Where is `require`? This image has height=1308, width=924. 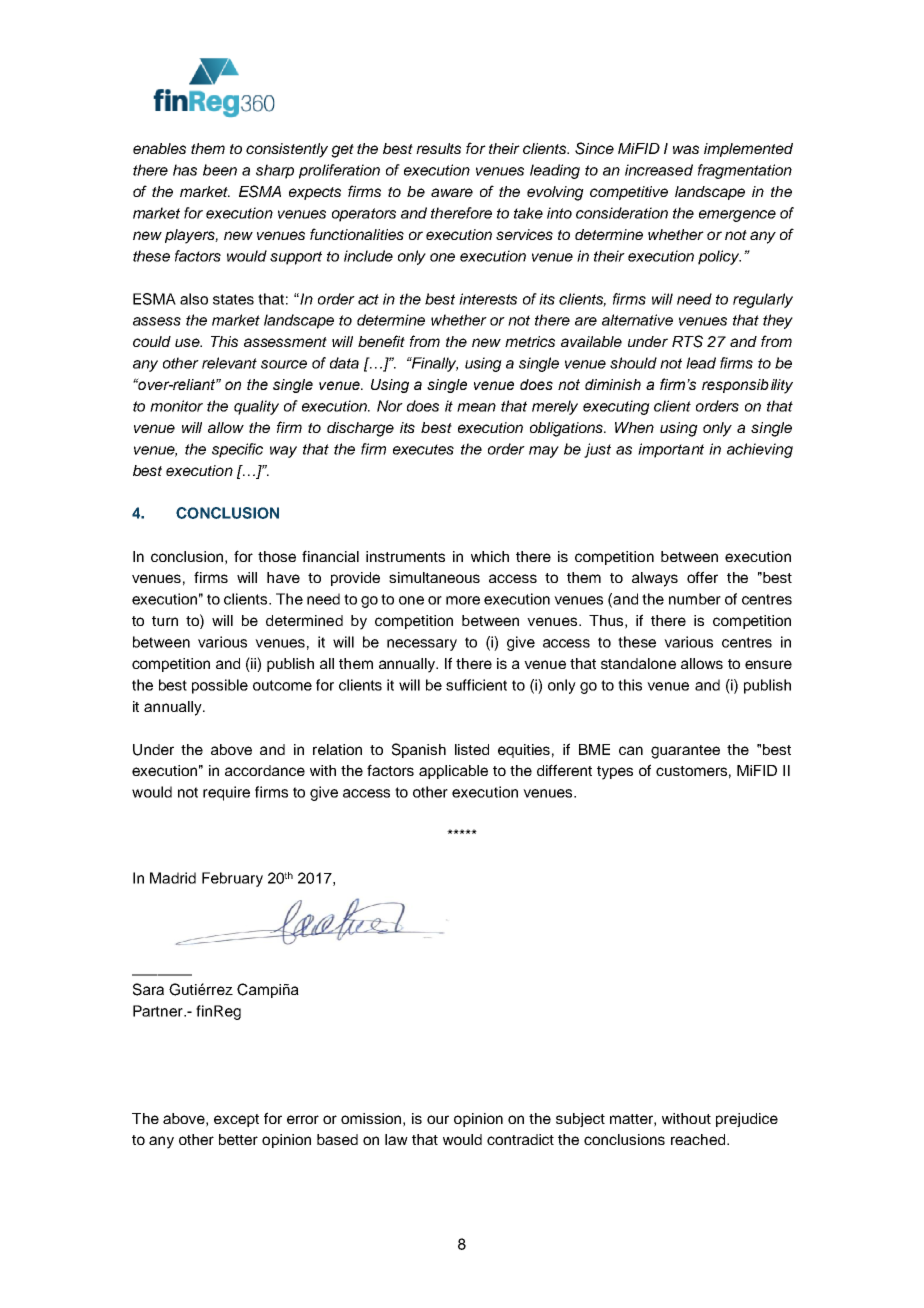 require is located at coordinates (226, 793).
